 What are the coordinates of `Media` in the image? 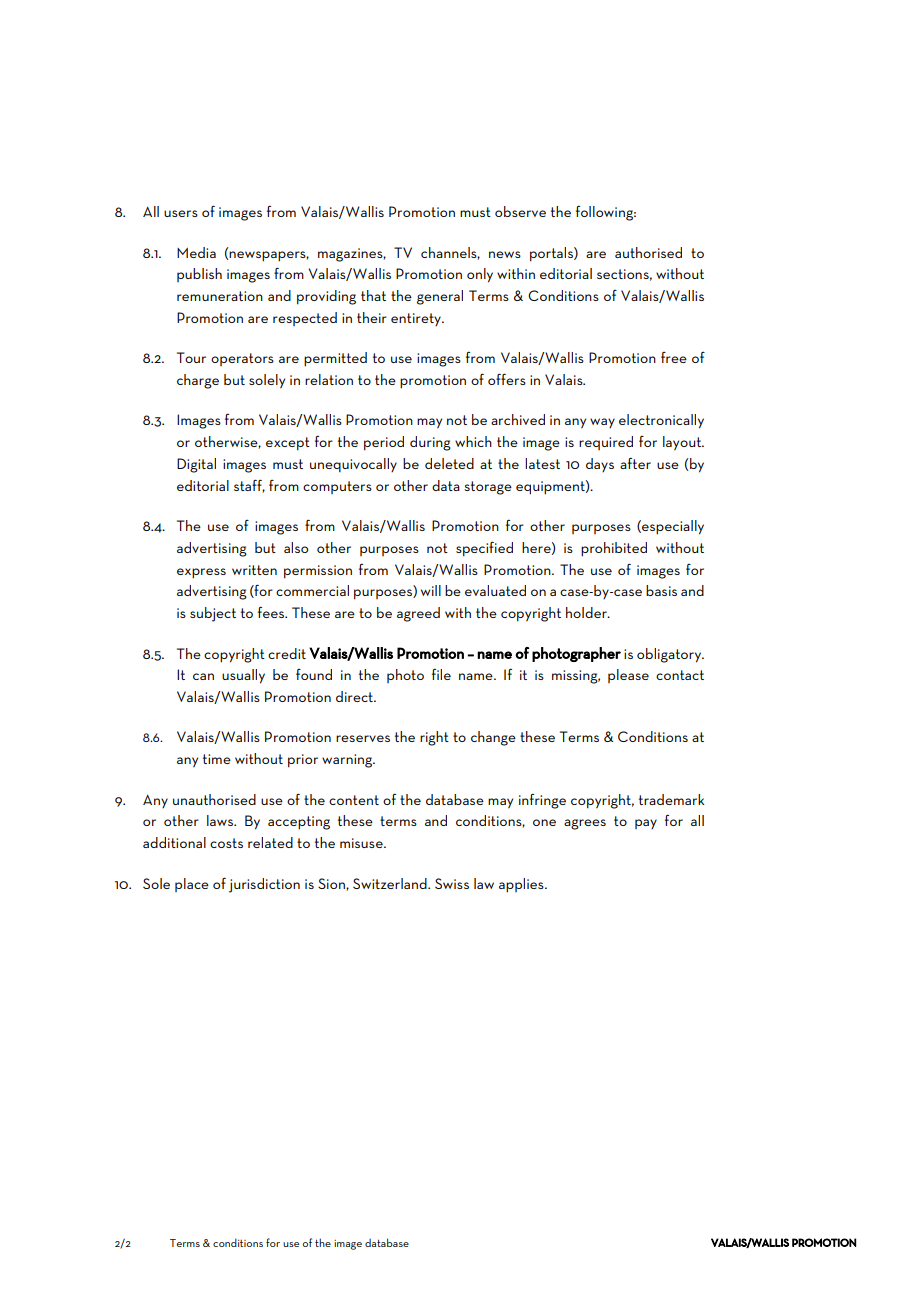 It's located at (196, 252).
